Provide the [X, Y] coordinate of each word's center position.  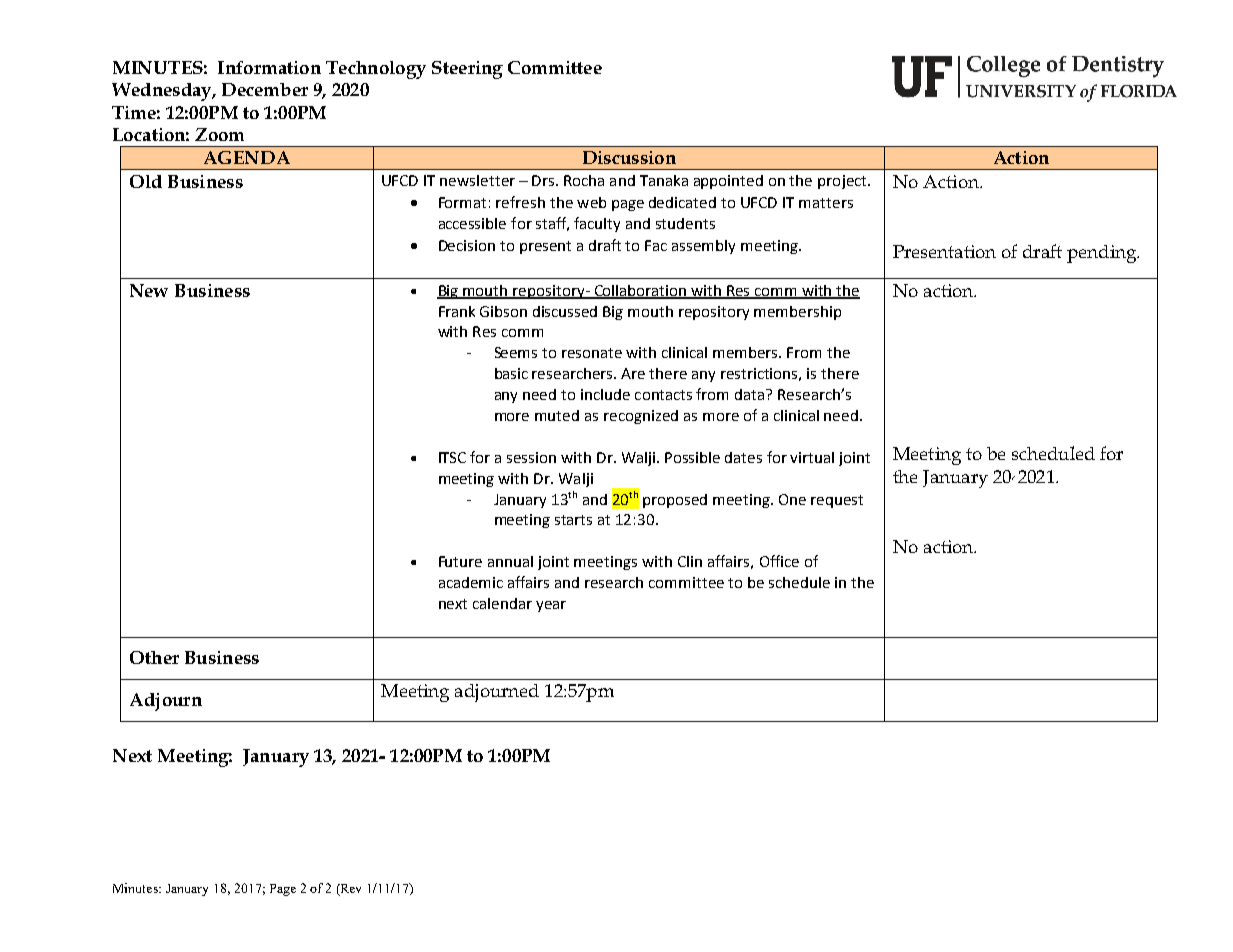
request [837, 501]
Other [154, 657]
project [843, 182]
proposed [675, 501]
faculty [597, 224]
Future [460, 561]
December [265, 89]
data [751, 394]
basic [511, 373]
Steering [467, 70]
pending [1103, 254]
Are [633, 373]
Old [146, 181]
